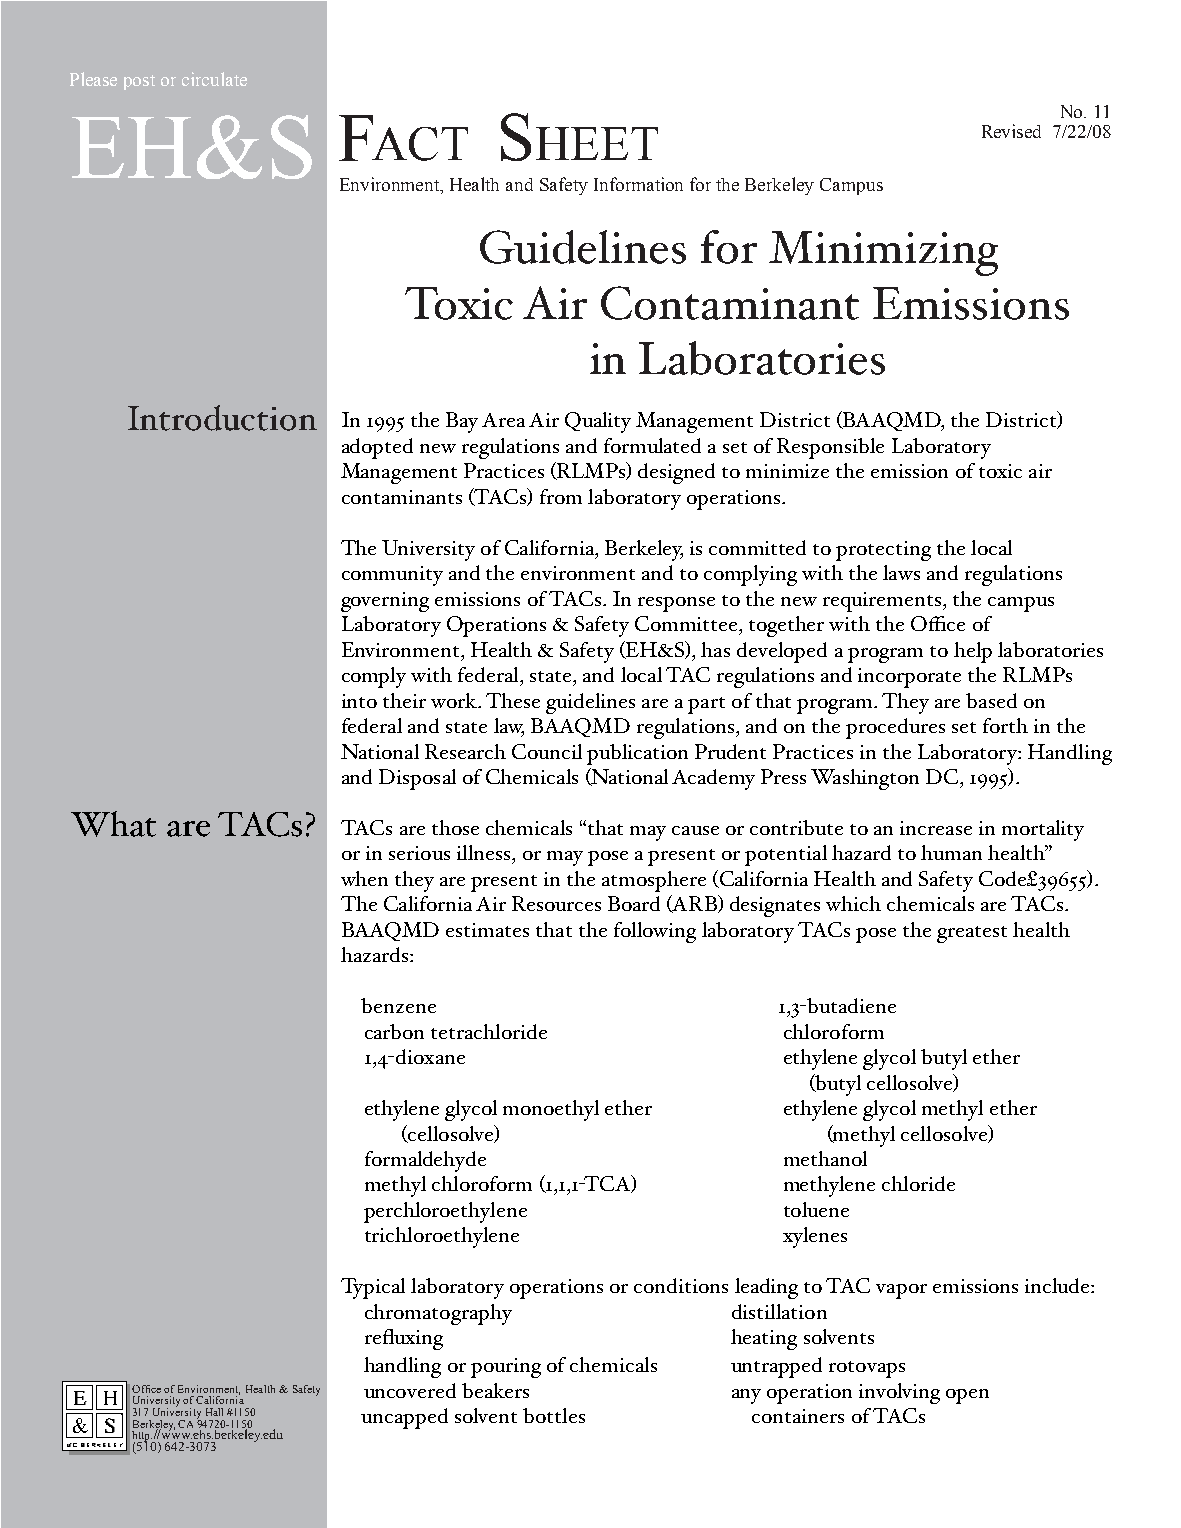  What do you see at coordinates (967, 1396) in the page?
I see `open` at bounding box center [967, 1396].
